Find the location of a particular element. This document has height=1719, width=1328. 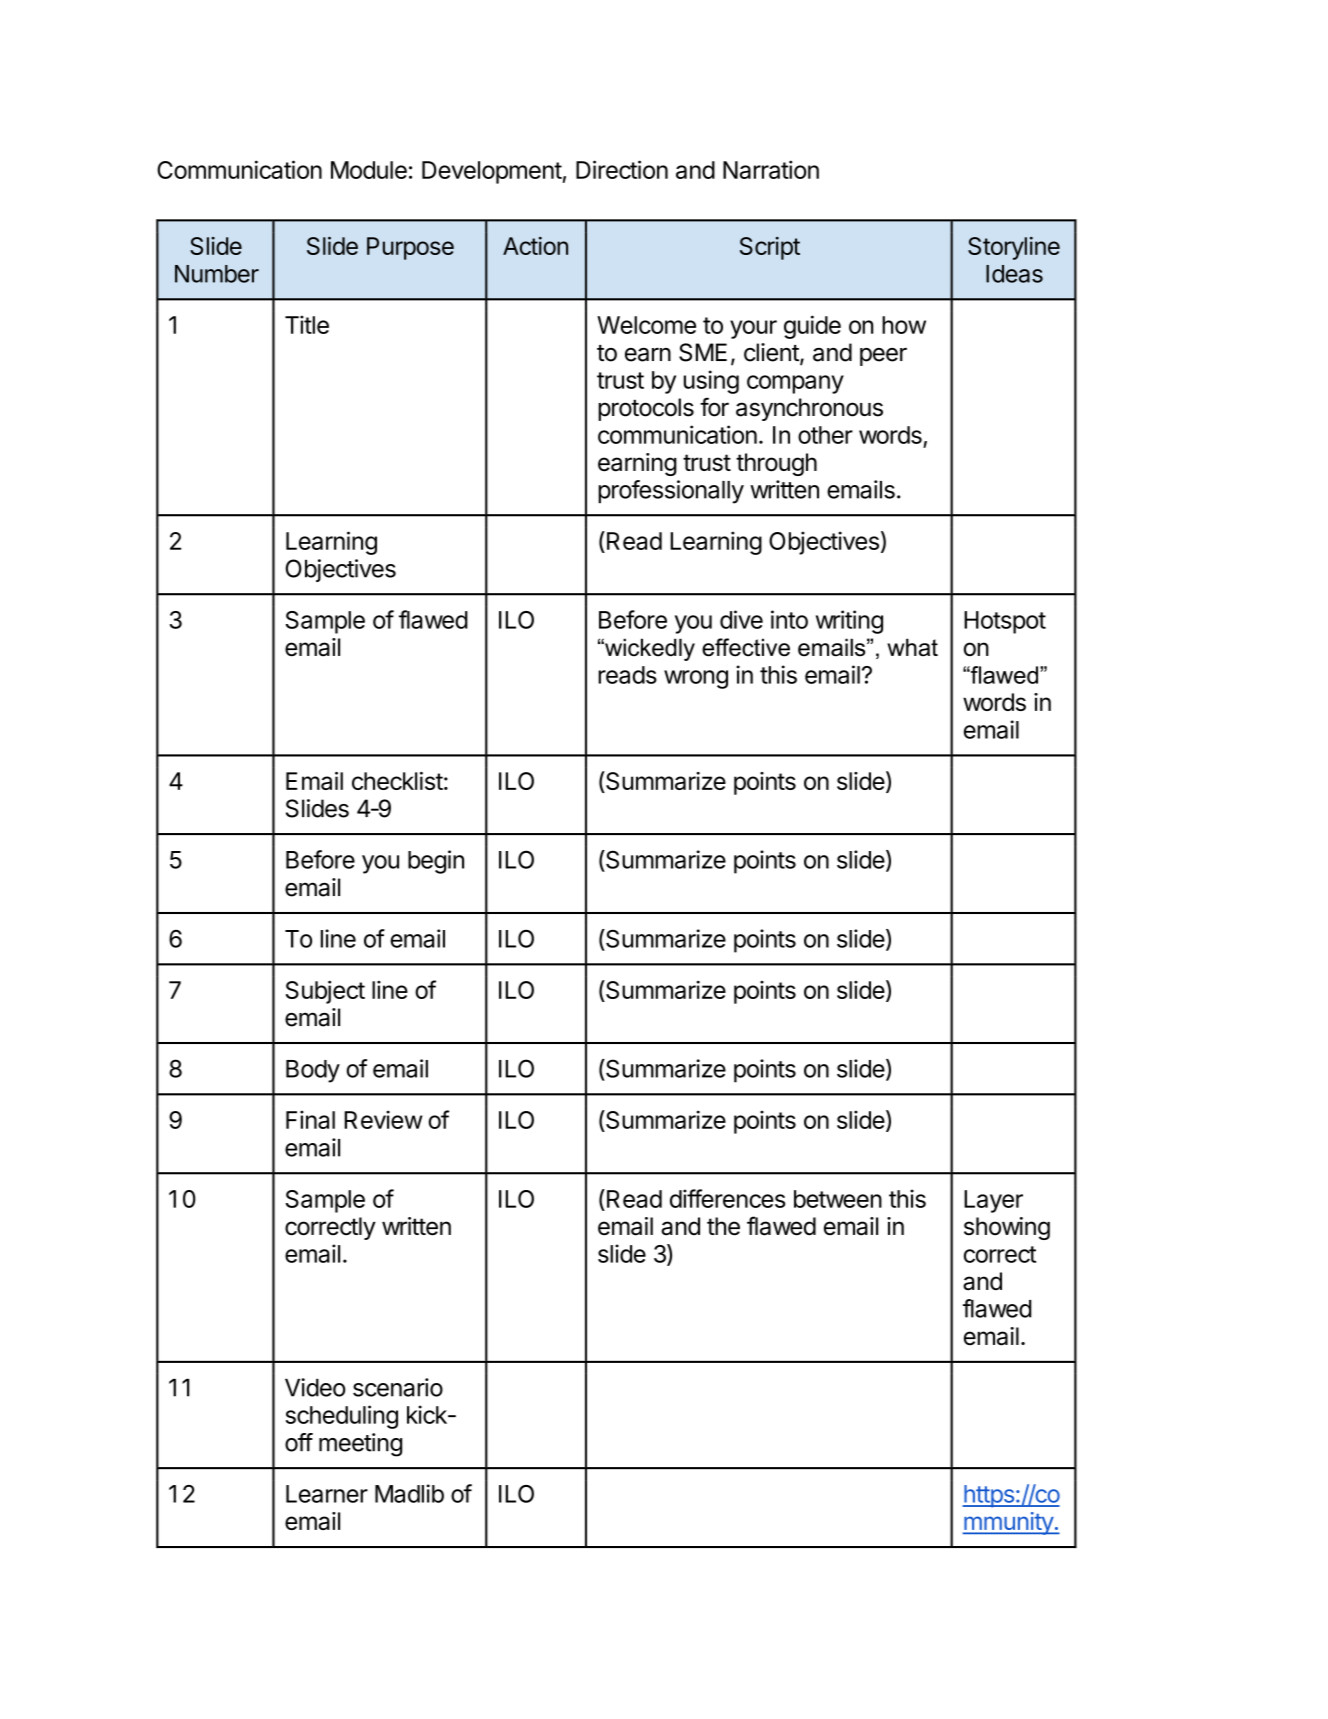

scheduling is located at coordinates (342, 1417).
